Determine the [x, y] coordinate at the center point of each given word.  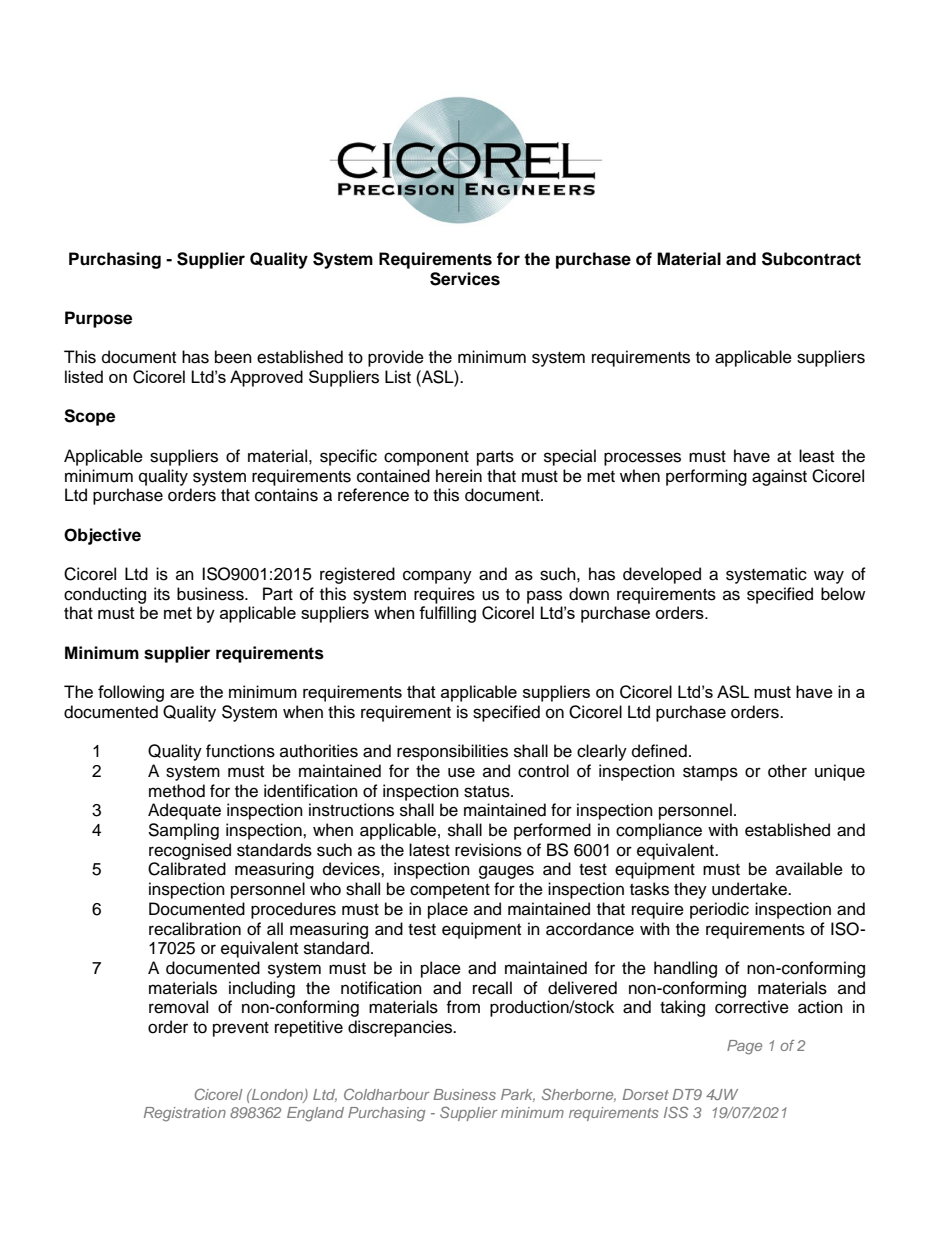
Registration [185, 1114]
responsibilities [452, 752]
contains [286, 495]
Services [465, 279]
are [182, 693]
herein [459, 476]
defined [659, 751]
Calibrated [187, 869]
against [779, 477]
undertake [750, 889]
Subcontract [811, 259]
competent [450, 891]
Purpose [98, 319]
